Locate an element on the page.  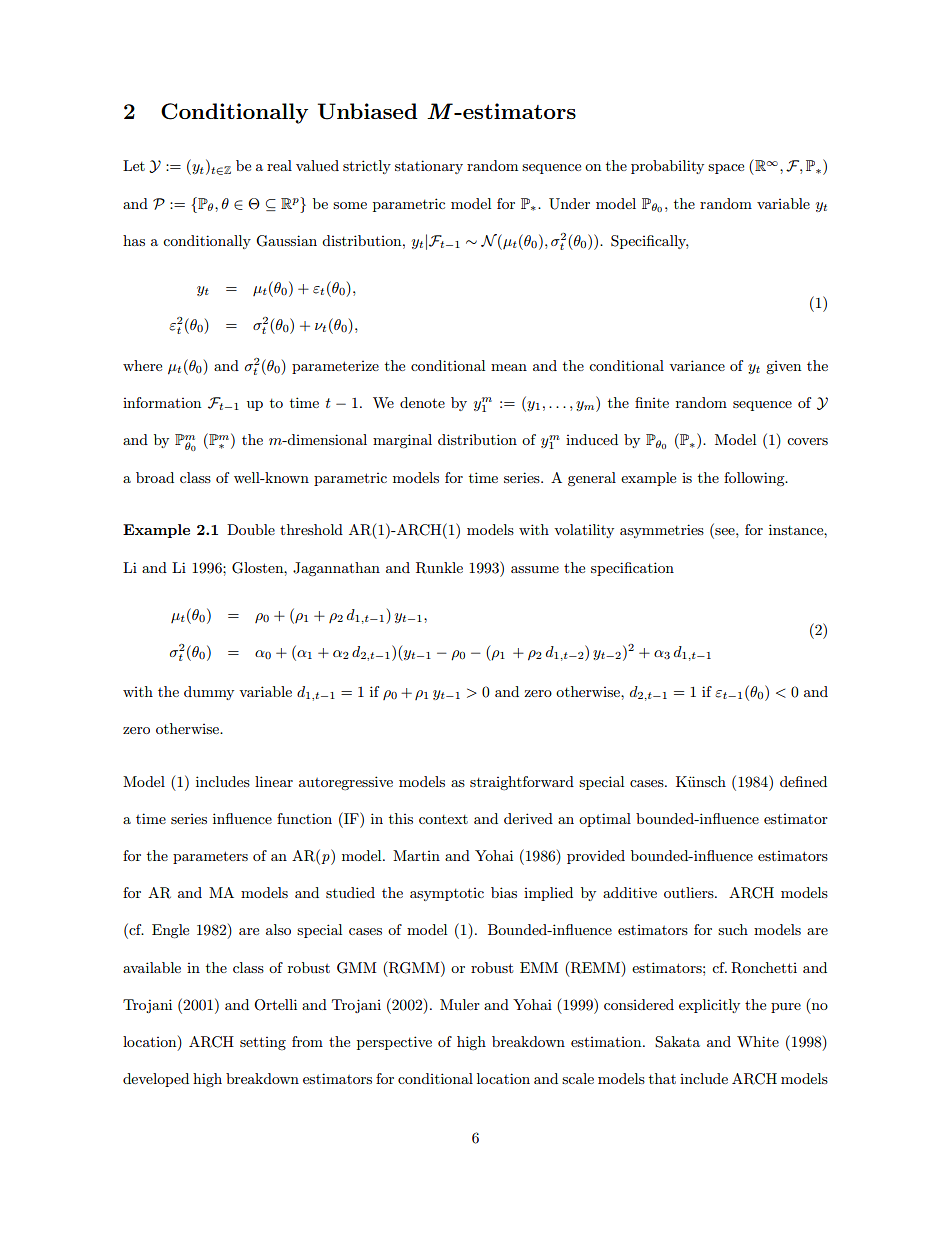
assume is located at coordinates (535, 569).
